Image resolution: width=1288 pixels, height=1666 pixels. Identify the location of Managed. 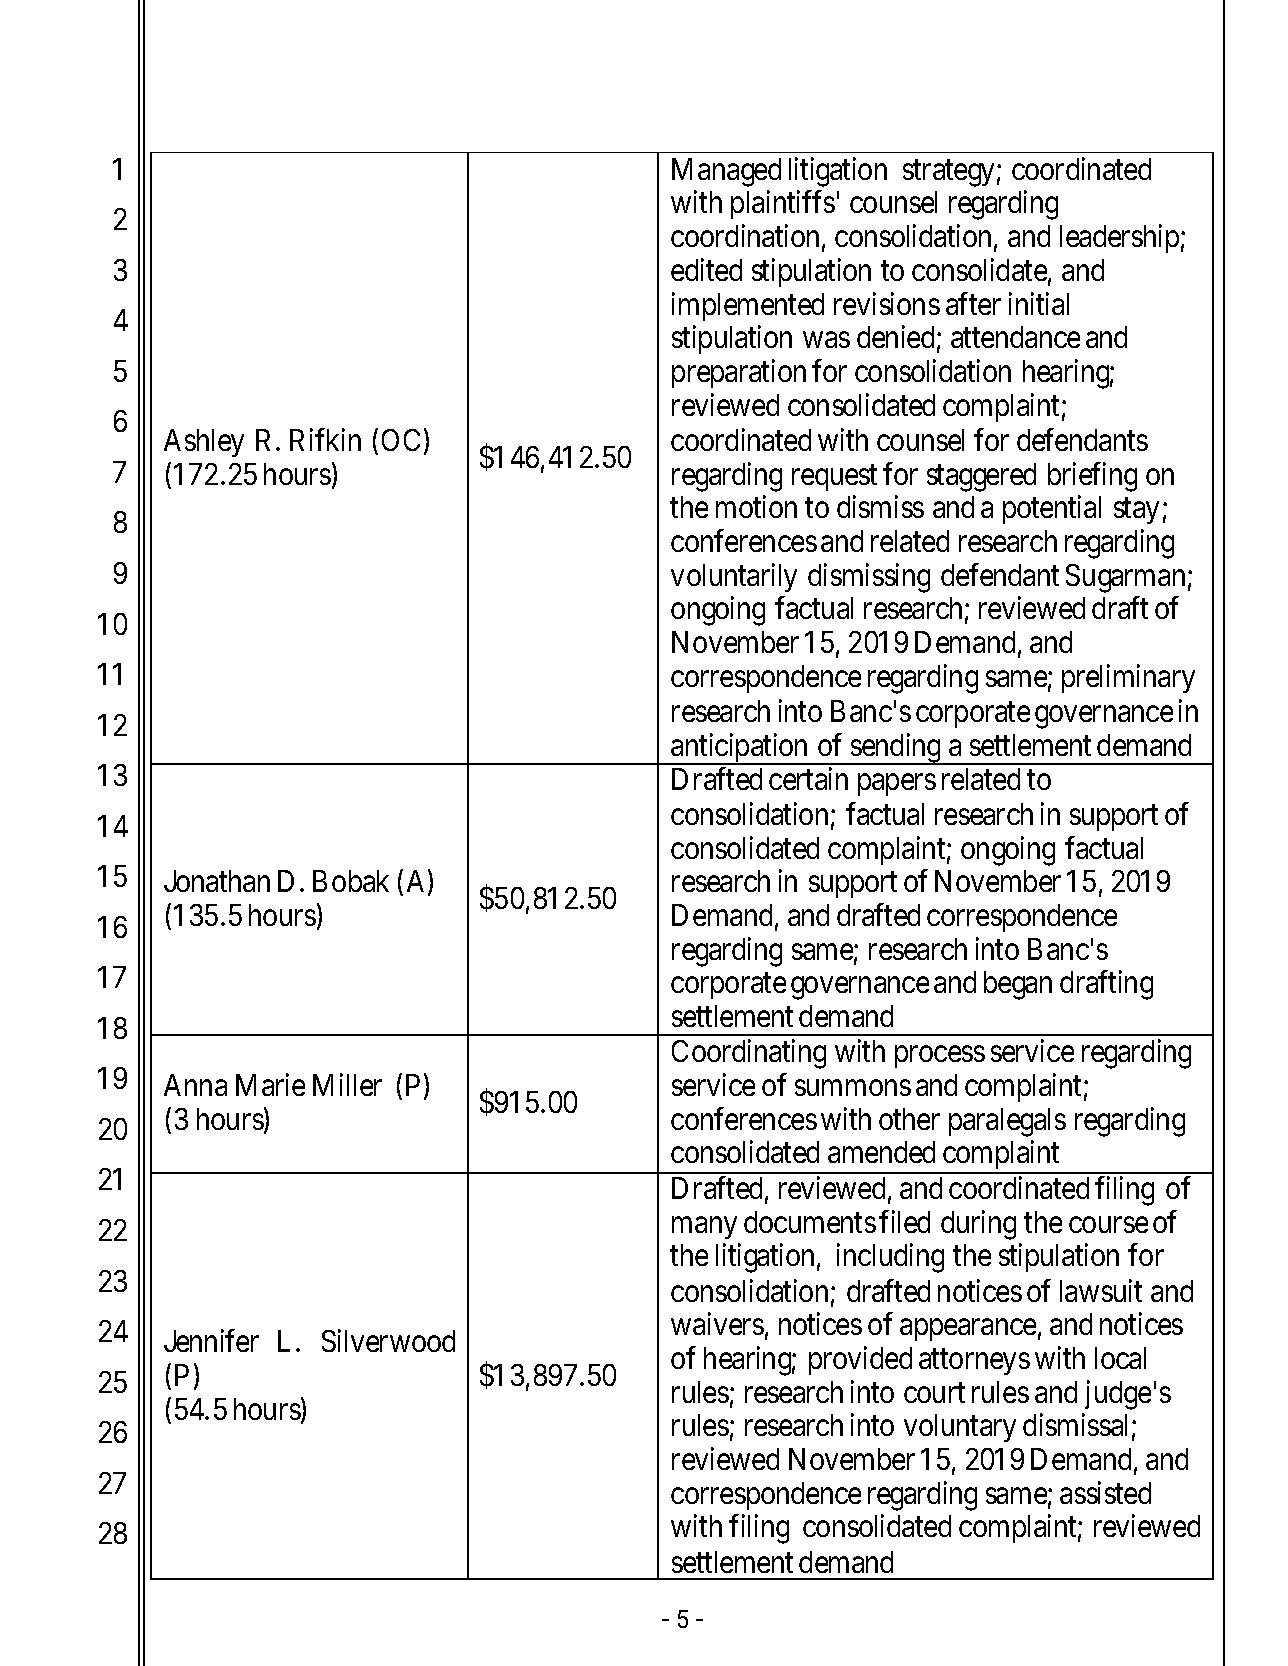
(726, 172).
